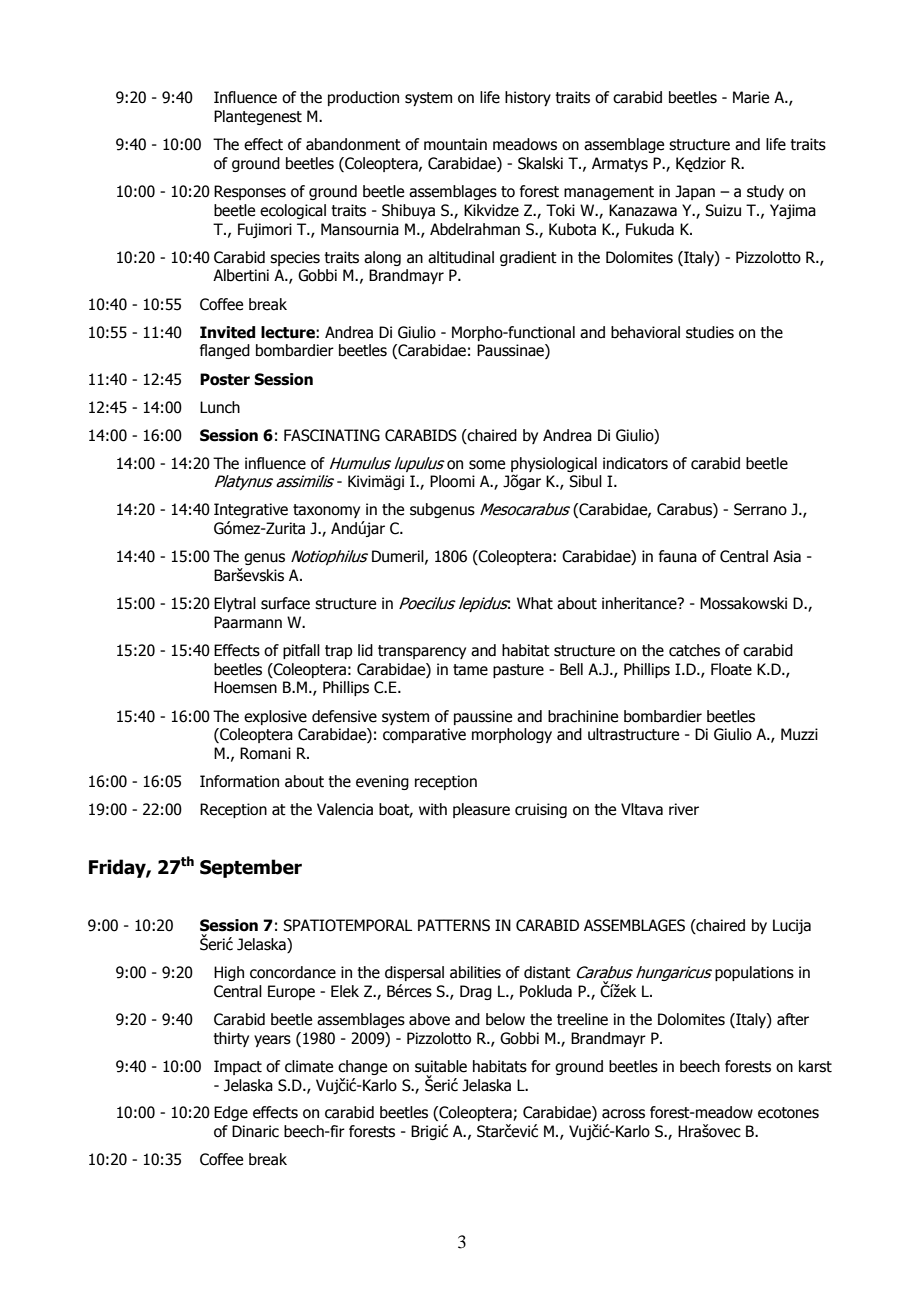 This screenshot has height=1308, width=924. What do you see at coordinates (265, 753) in the screenshot?
I see `Romani` at bounding box center [265, 753].
